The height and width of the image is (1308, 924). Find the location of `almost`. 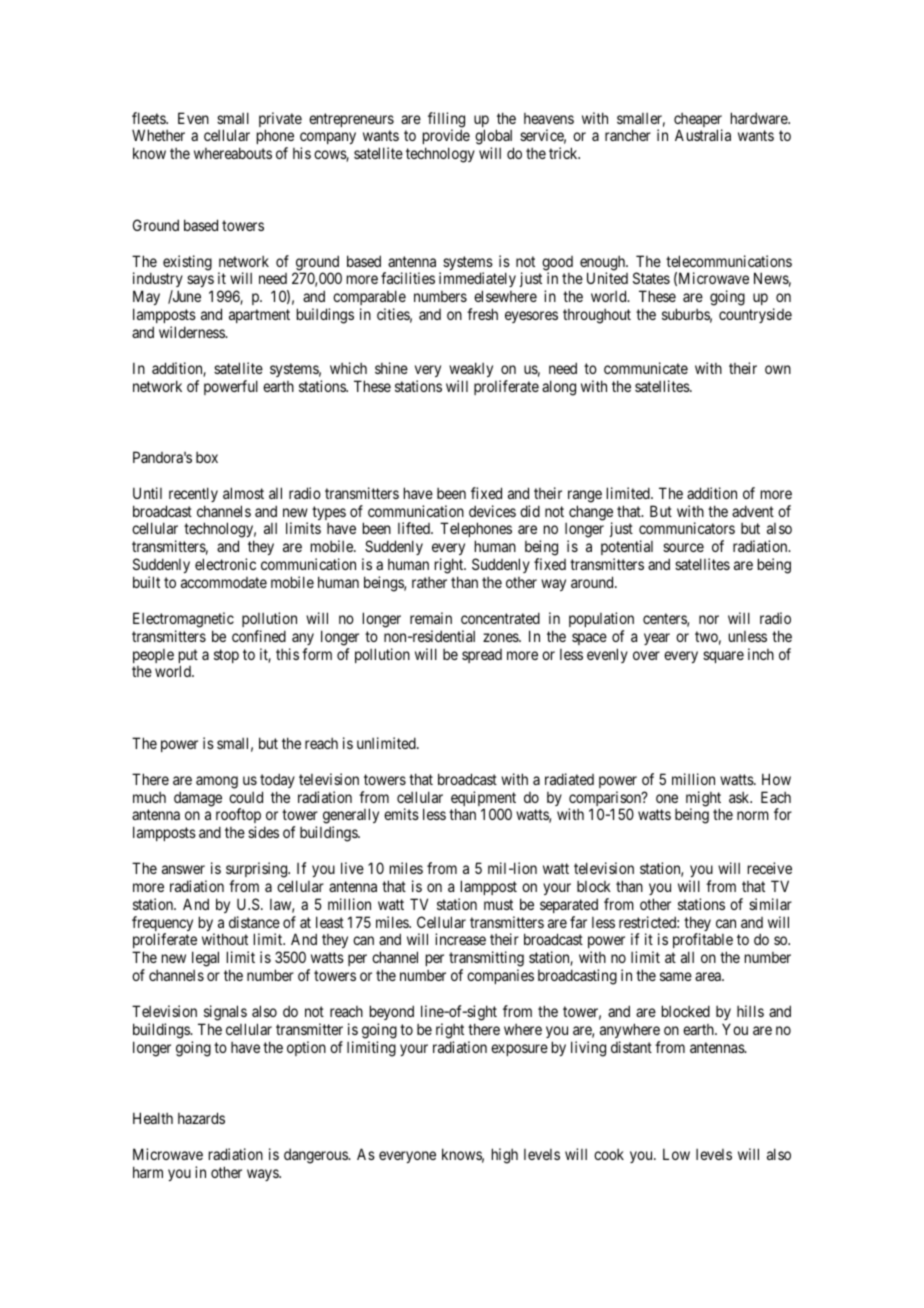

almost is located at coordinates (243, 493).
